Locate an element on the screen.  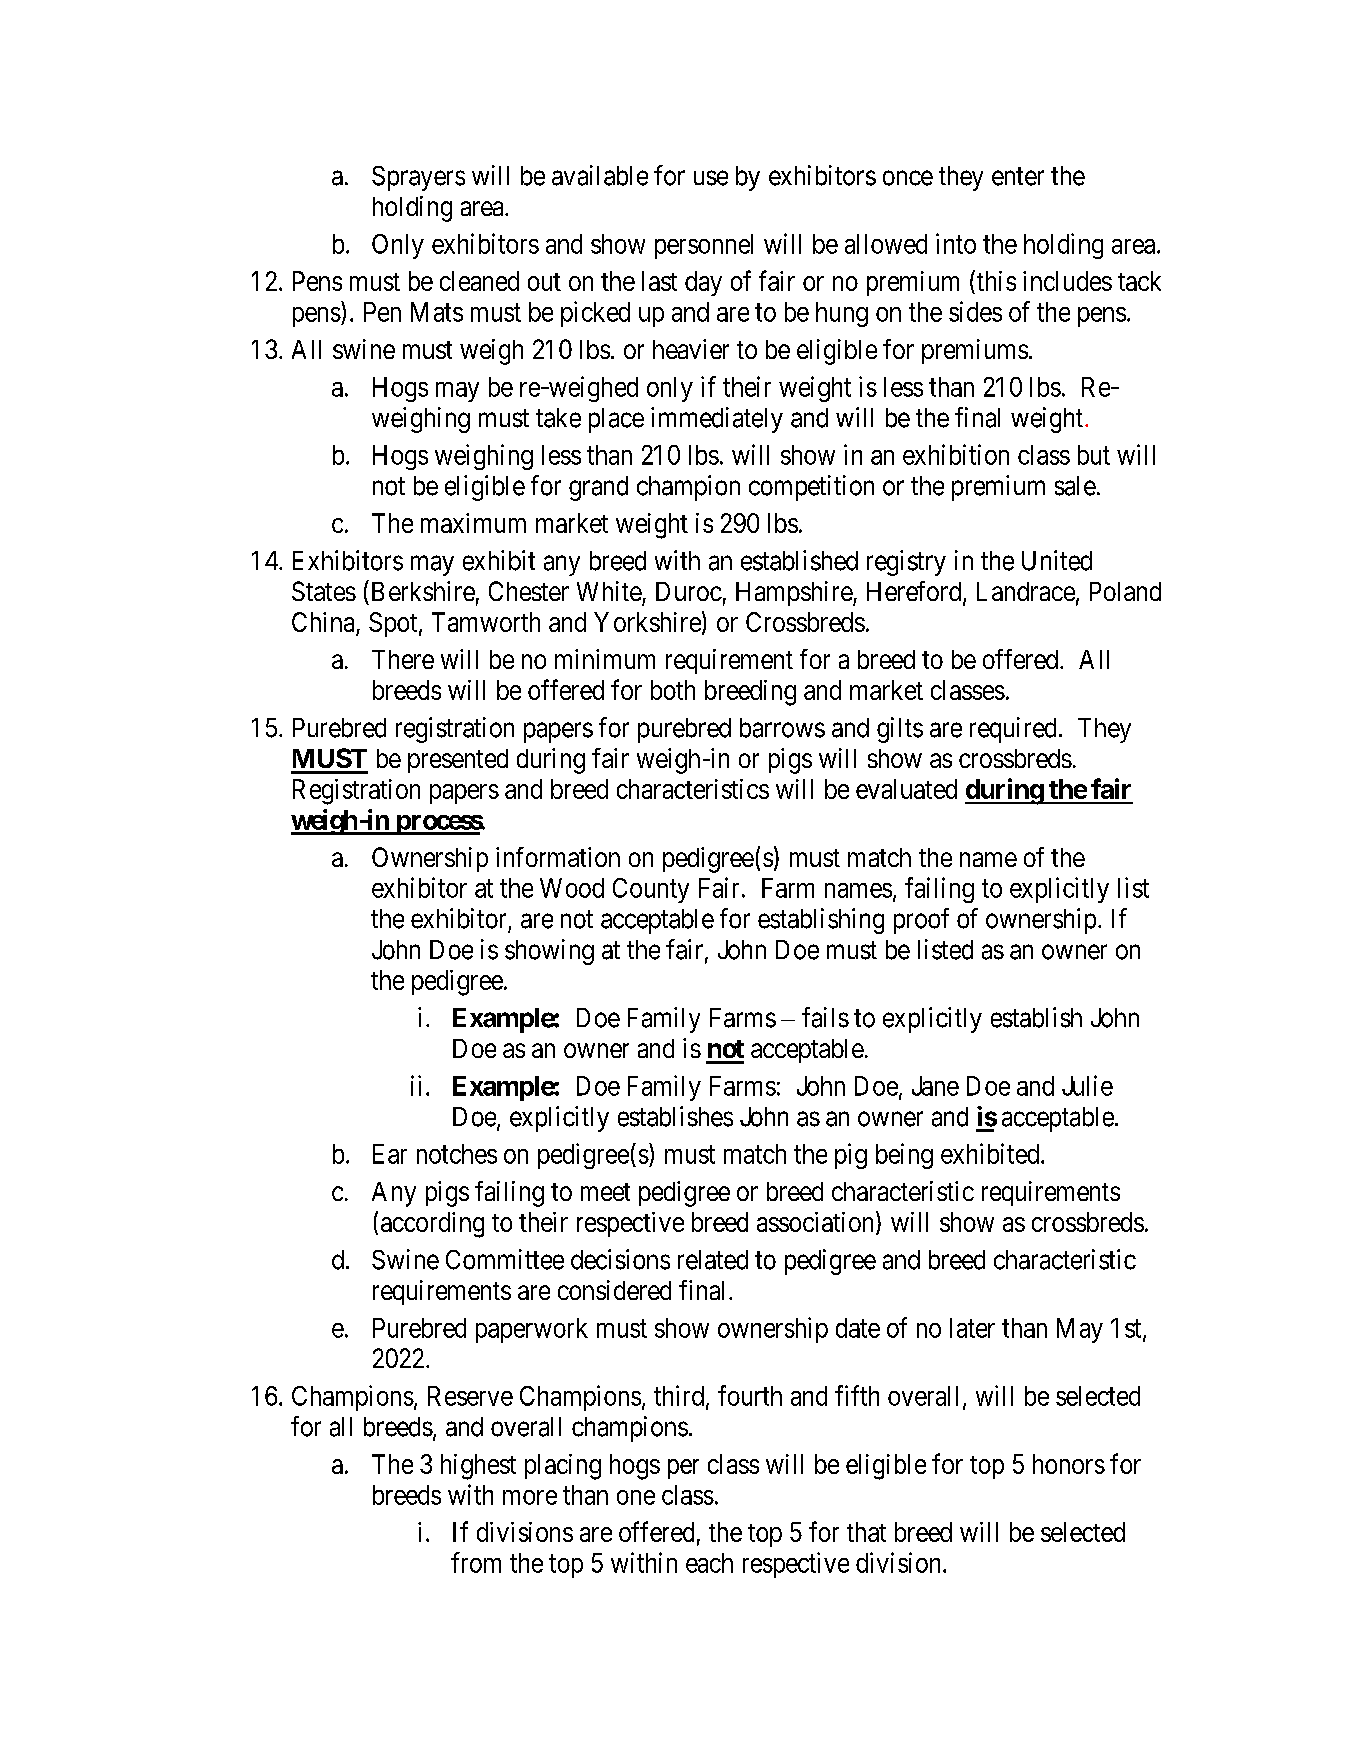
presented is located at coordinates (458, 761).
